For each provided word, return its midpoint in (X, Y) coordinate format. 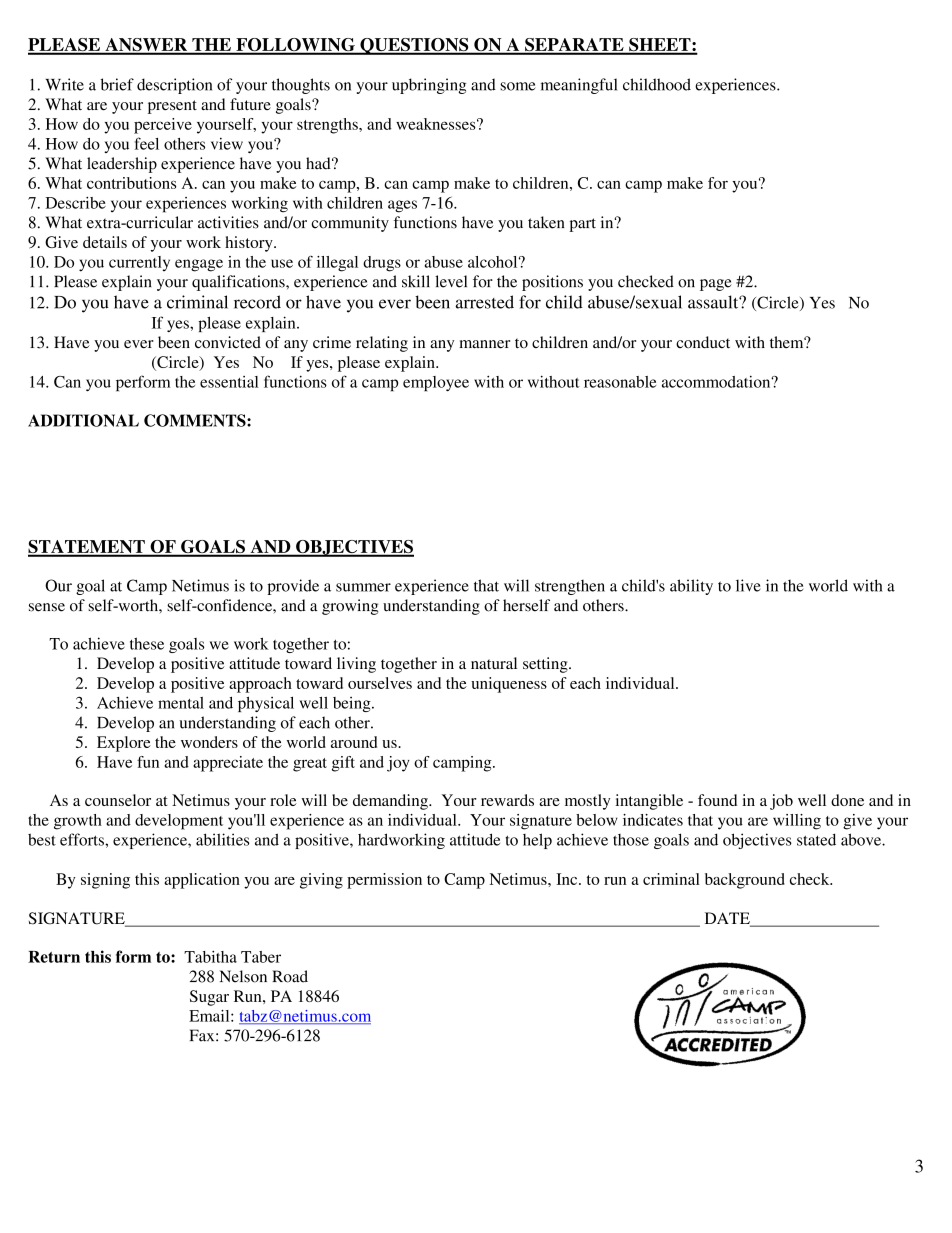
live (748, 585)
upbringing (429, 86)
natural (494, 663)
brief (117, 84)
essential (229, 382)
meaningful (579, 86)
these (147, 644)
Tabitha (210, 957)
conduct (703, 342)
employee (436, 384)
